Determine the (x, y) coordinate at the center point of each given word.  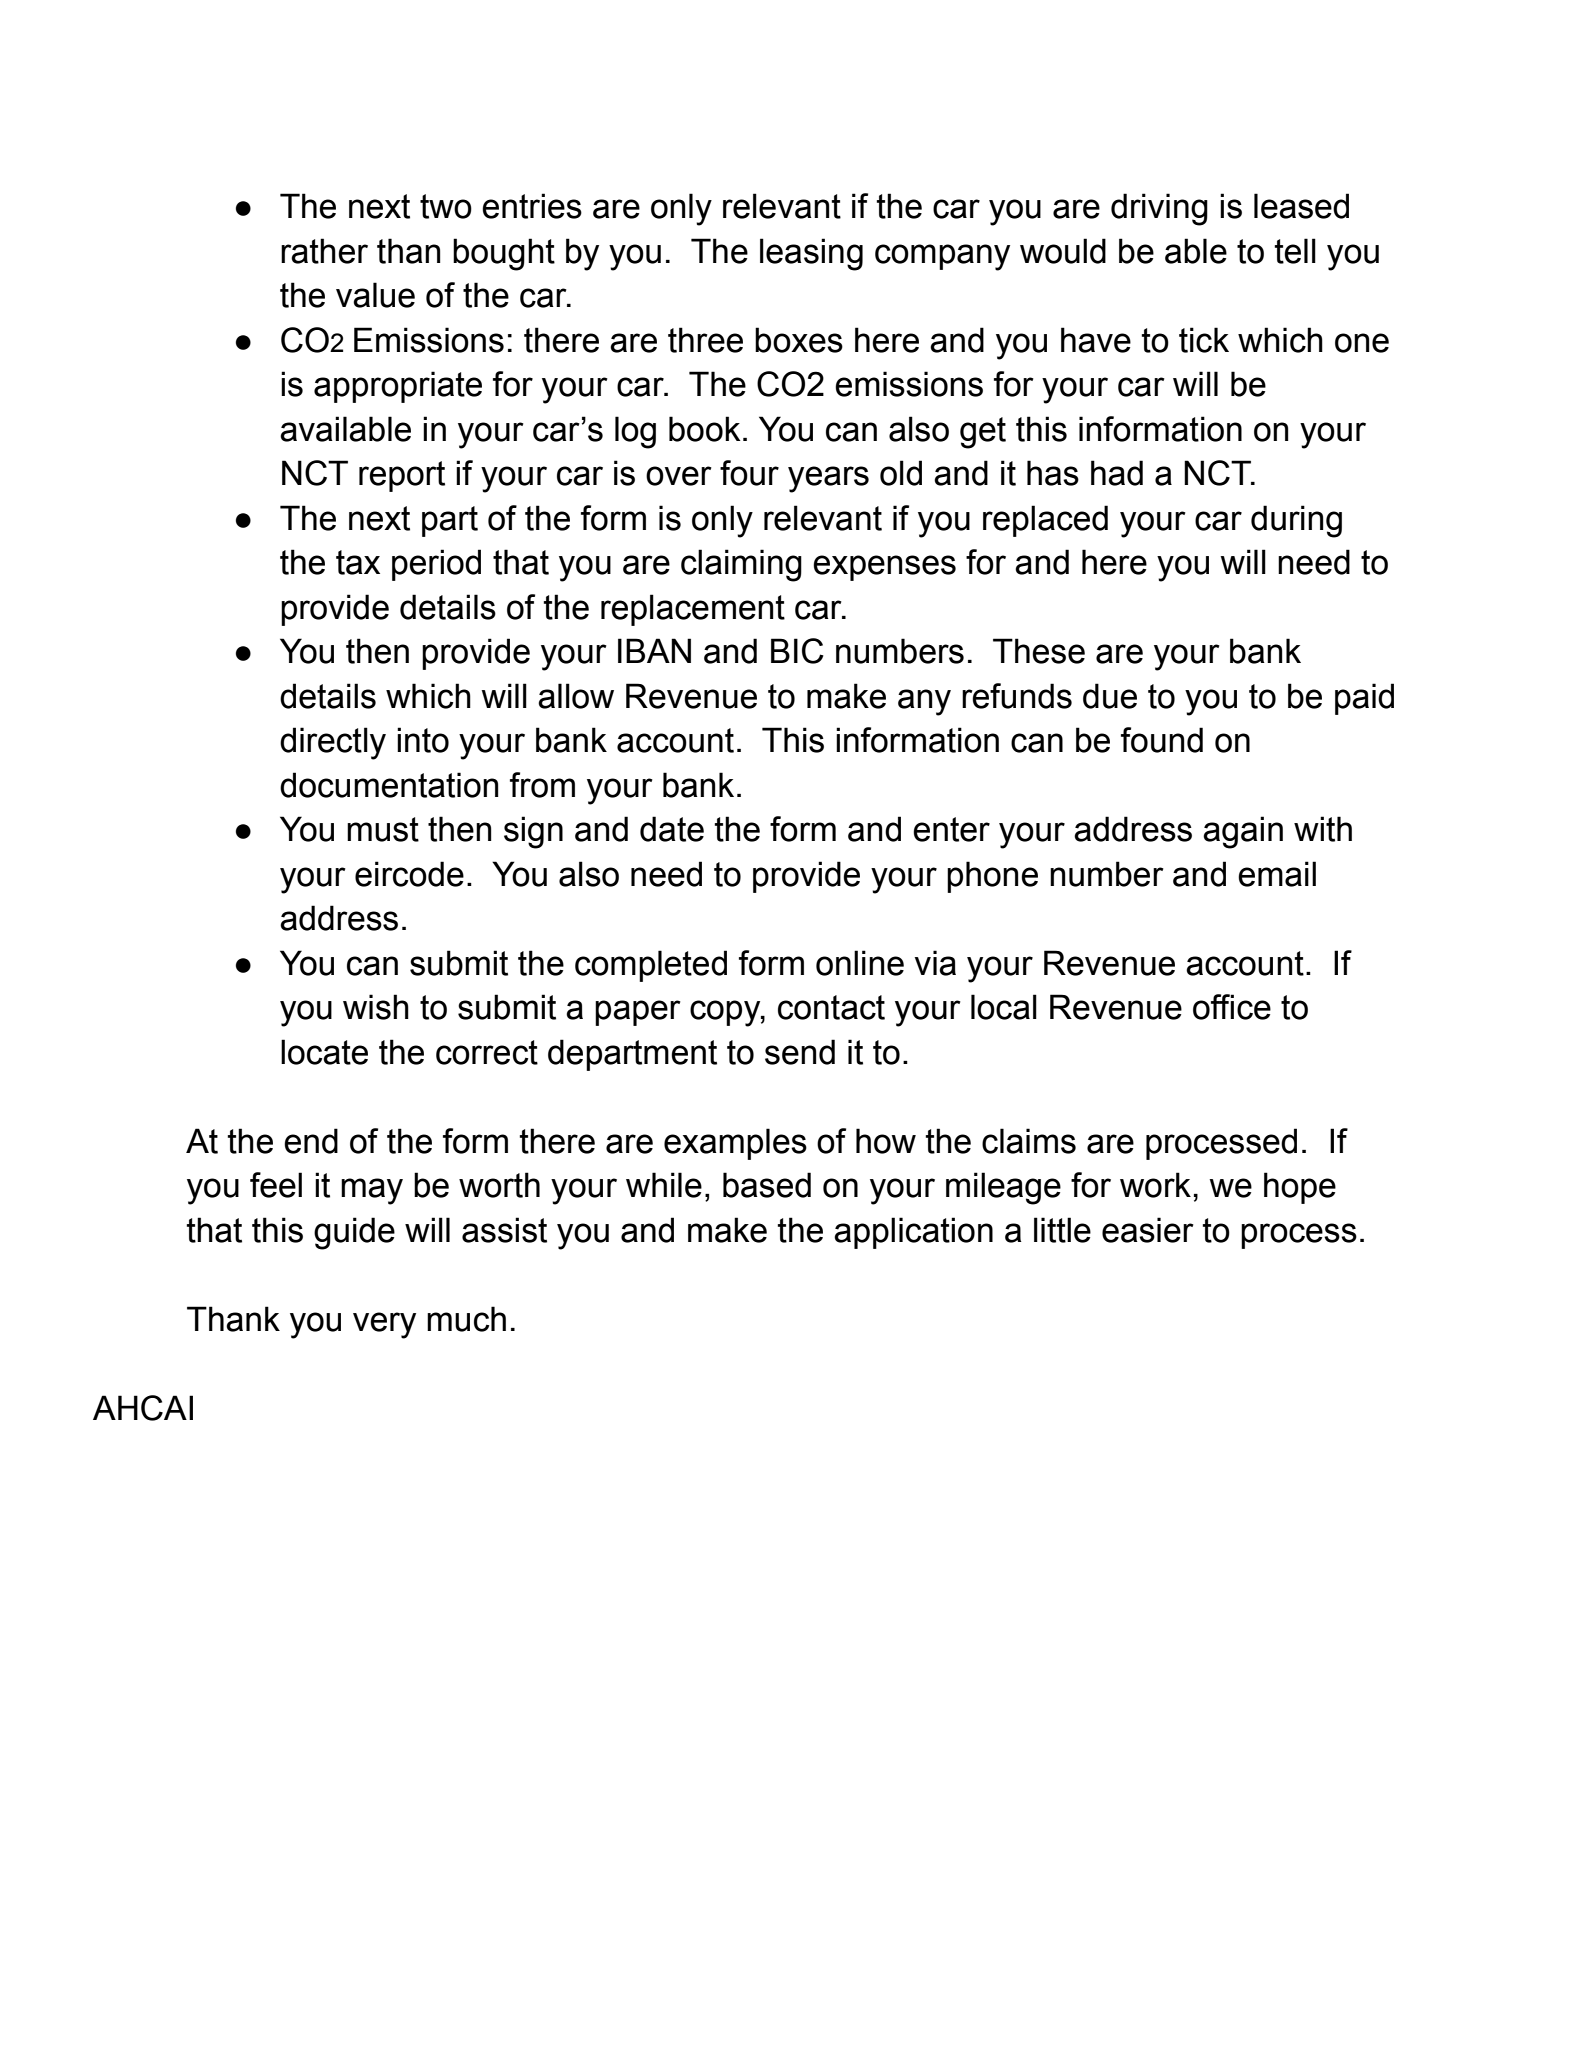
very (384, 1325)
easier (1148, 1230)
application (913, 1233)
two (446, 206)
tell (1295, 251)
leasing (811, 254)
